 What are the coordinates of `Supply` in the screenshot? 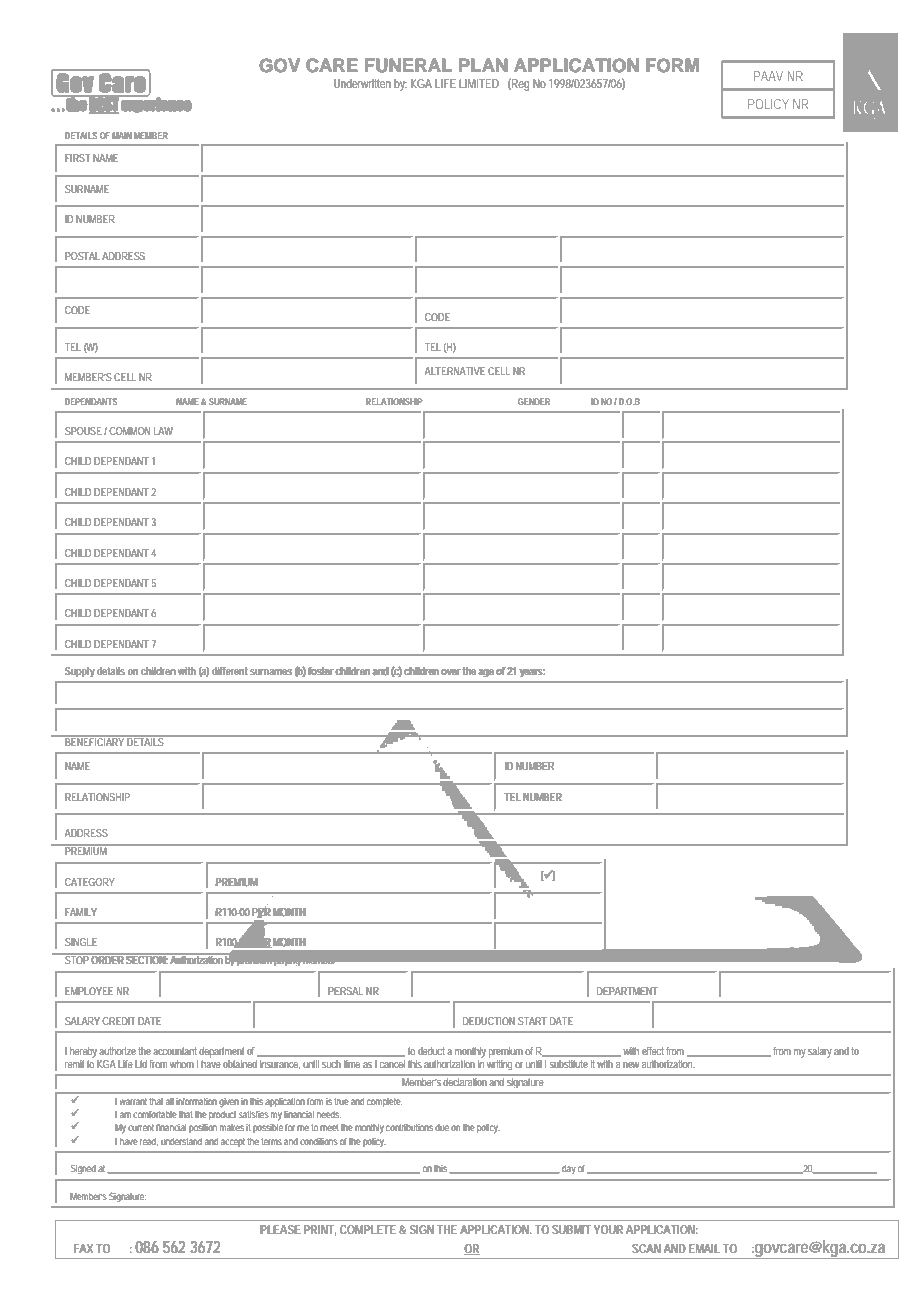 It's located at (80, 672).
